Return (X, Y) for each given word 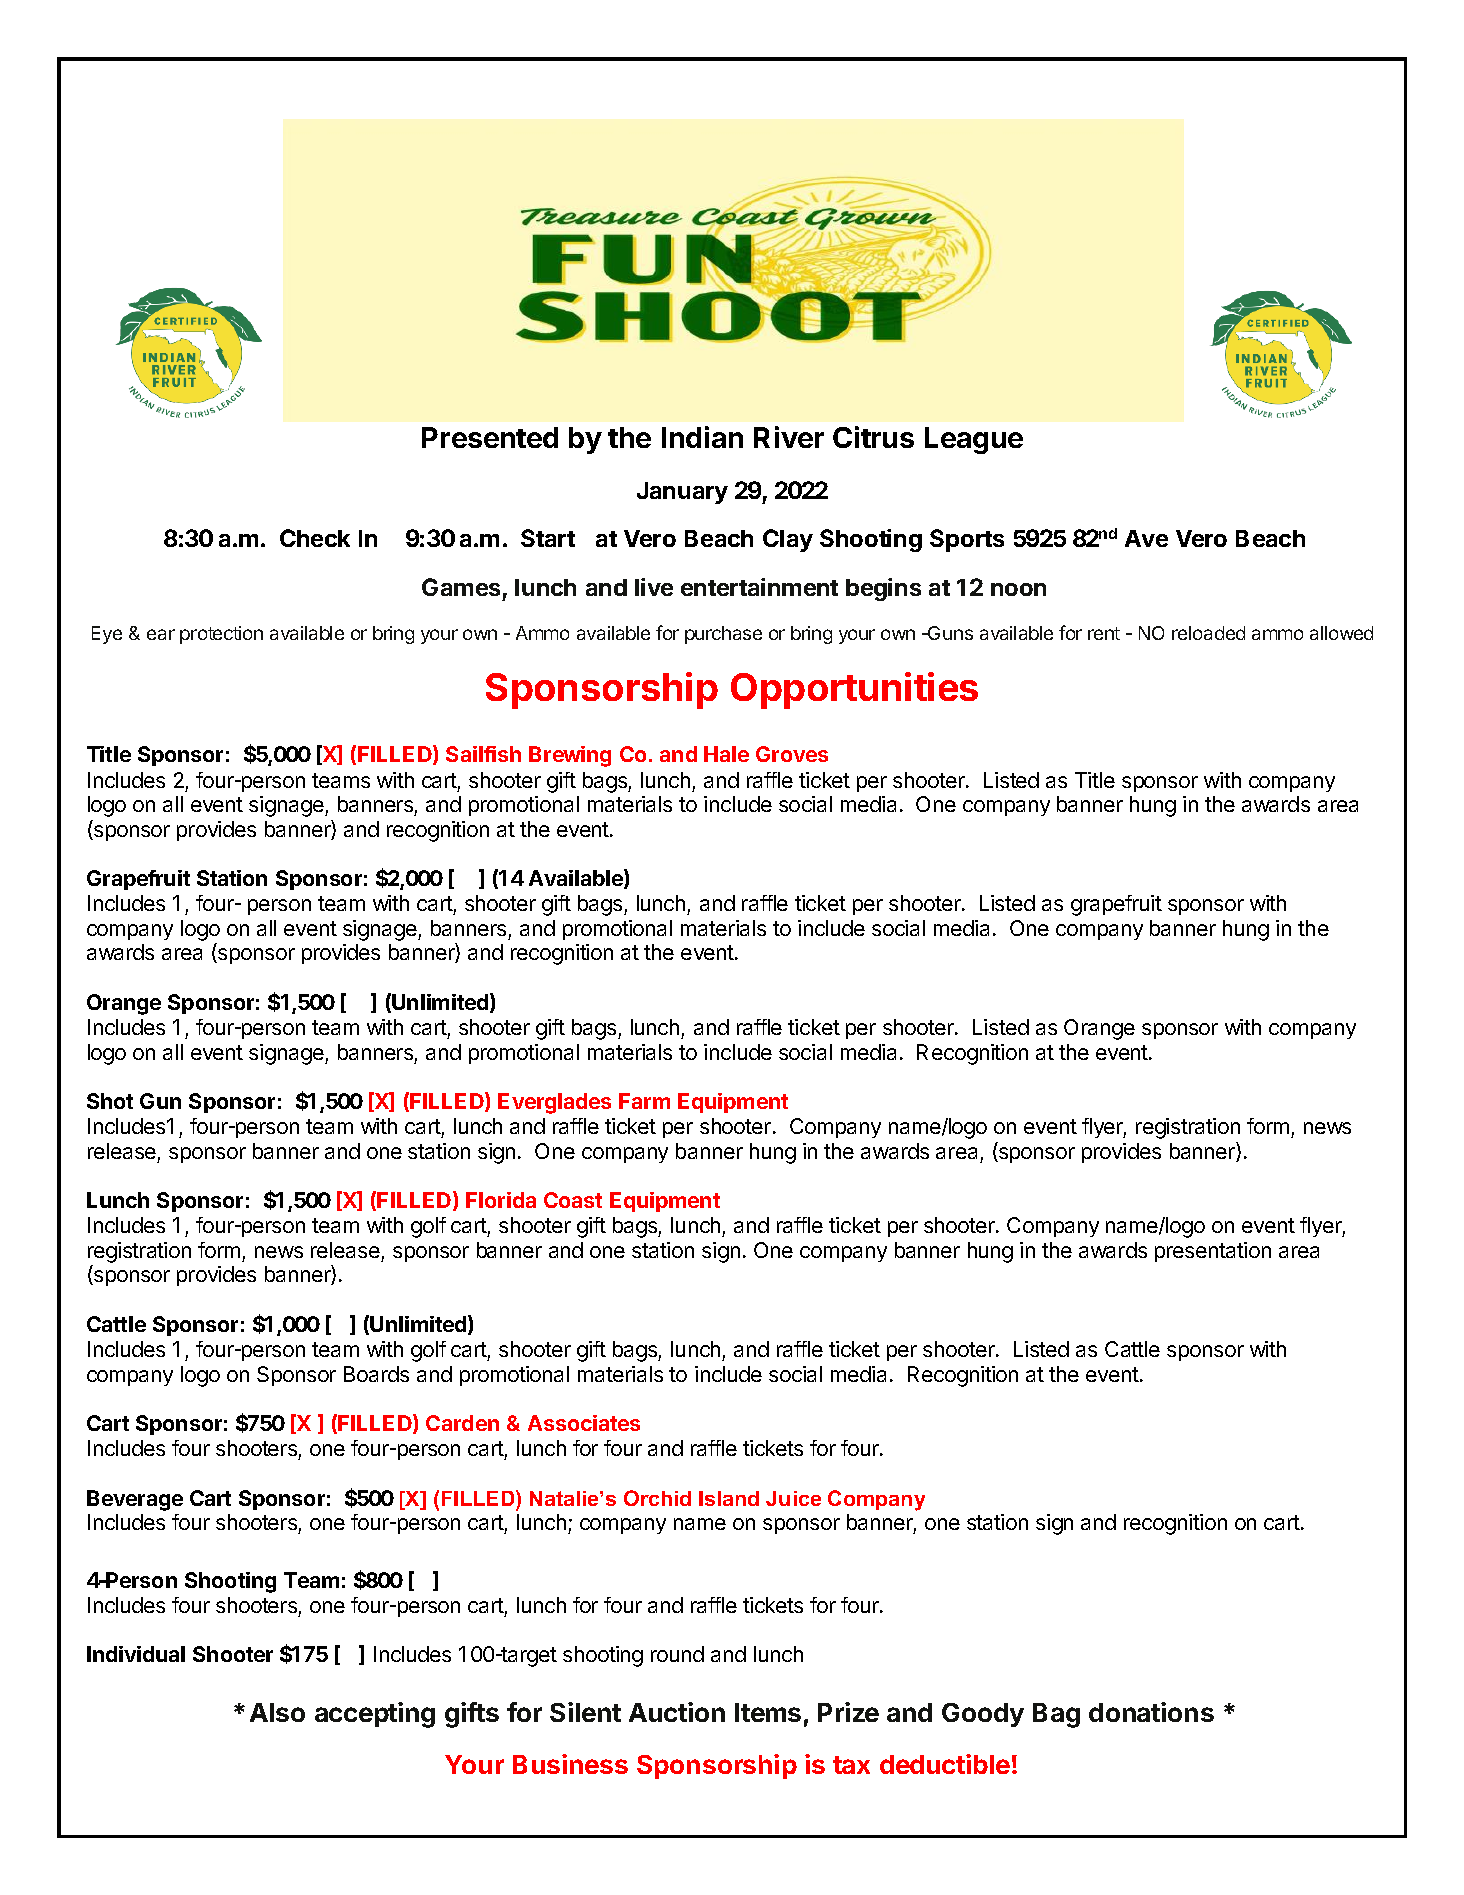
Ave (1146, 538)
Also (277, 1712)
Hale (726, 754)
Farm (644, 1101)
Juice (793, 1498)
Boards (376, 1374)
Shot (110, 1101)
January (682, 493)
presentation (1213, 1252)
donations (1151, 1712)
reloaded (1208, 633)
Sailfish (483, 754)
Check (315, 538)
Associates (584, 1423)
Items (768, 1712)
